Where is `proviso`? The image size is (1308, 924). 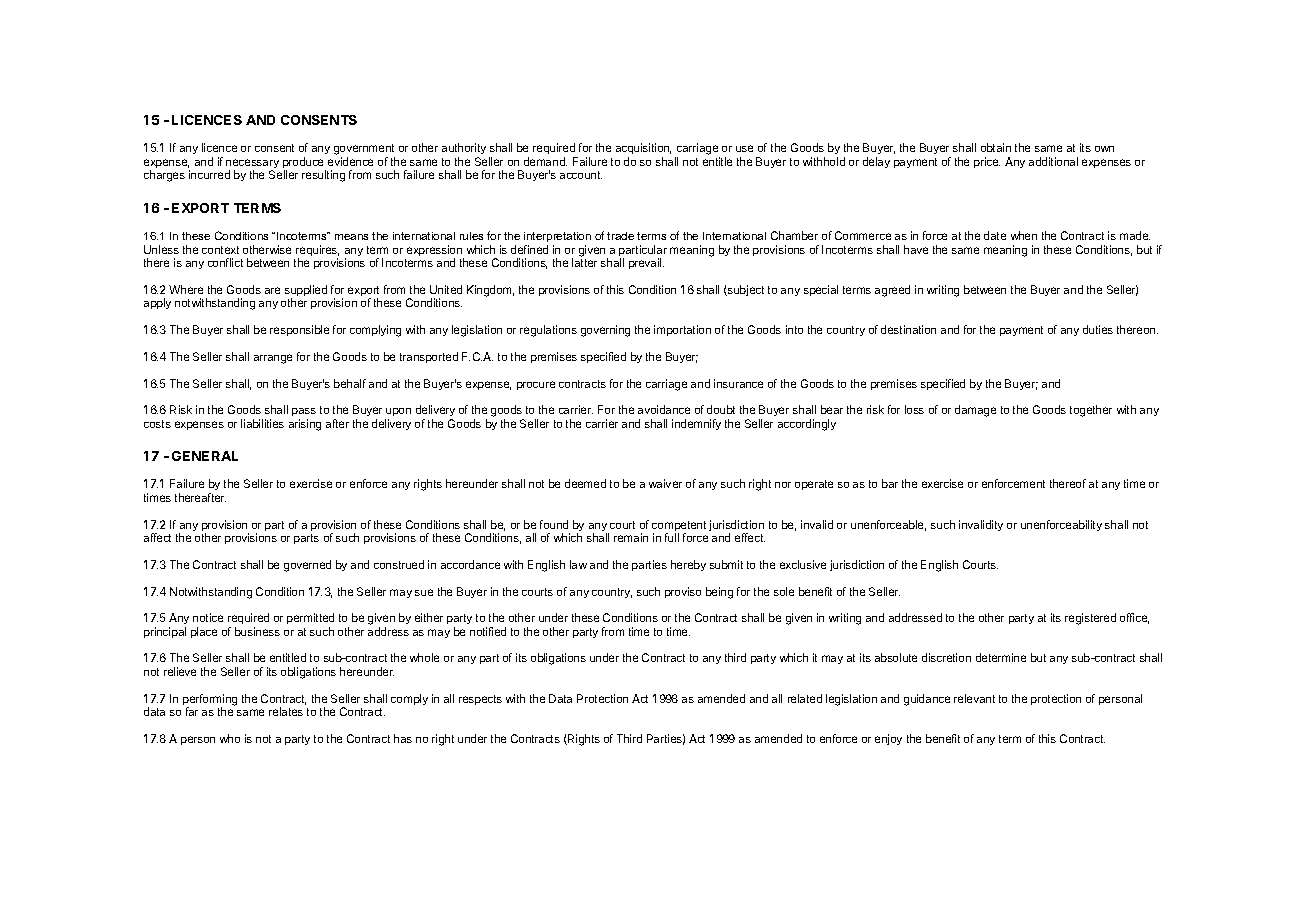
proviso is located at coordinates (683, 592).
